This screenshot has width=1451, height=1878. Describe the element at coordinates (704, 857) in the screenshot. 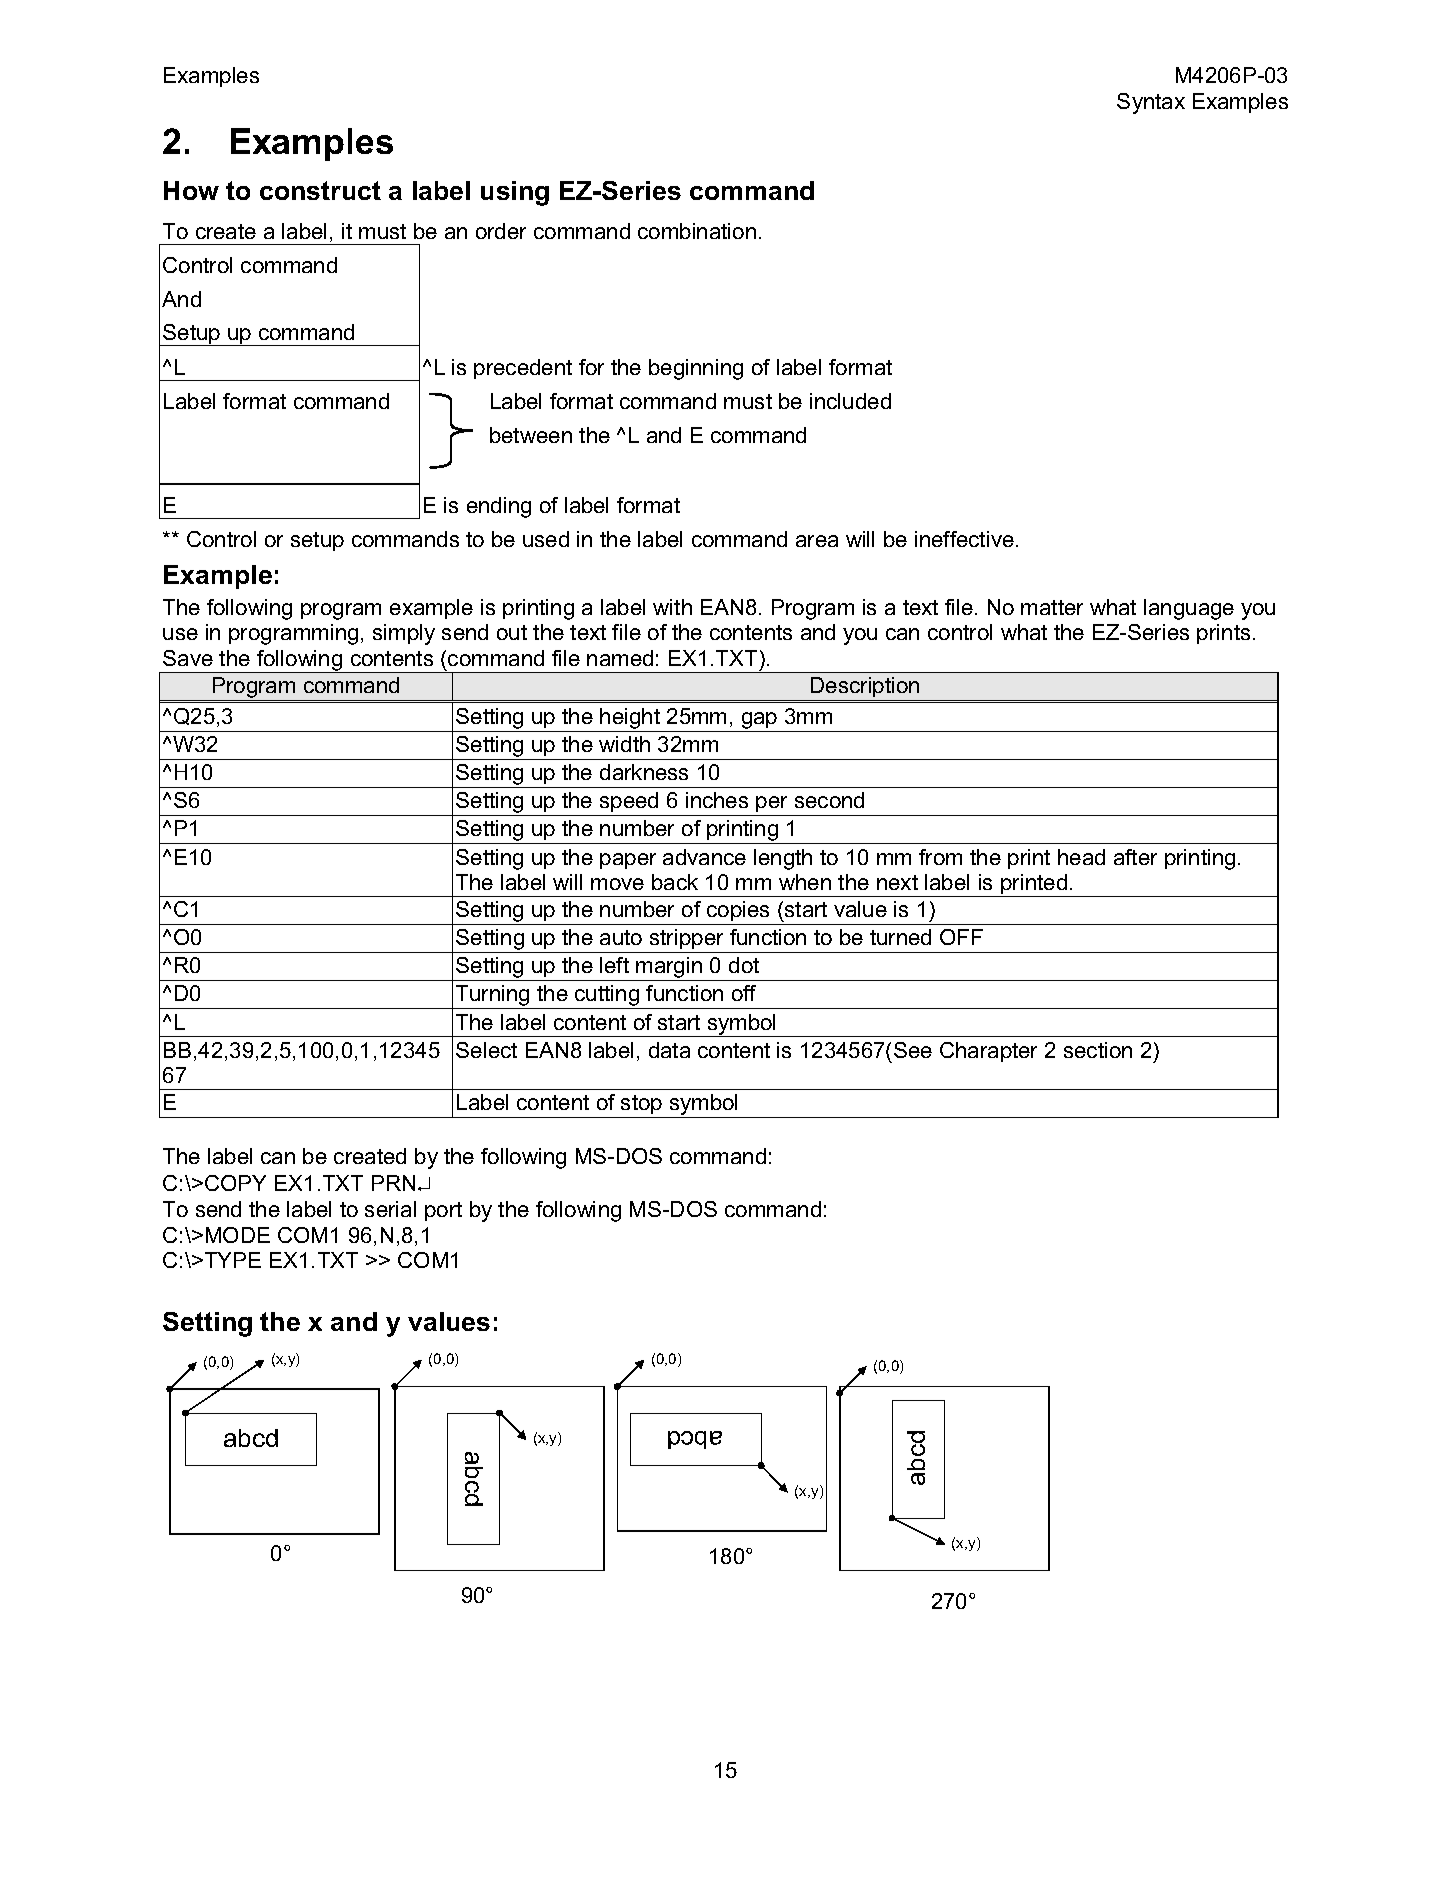

I see `advance` at that location.
